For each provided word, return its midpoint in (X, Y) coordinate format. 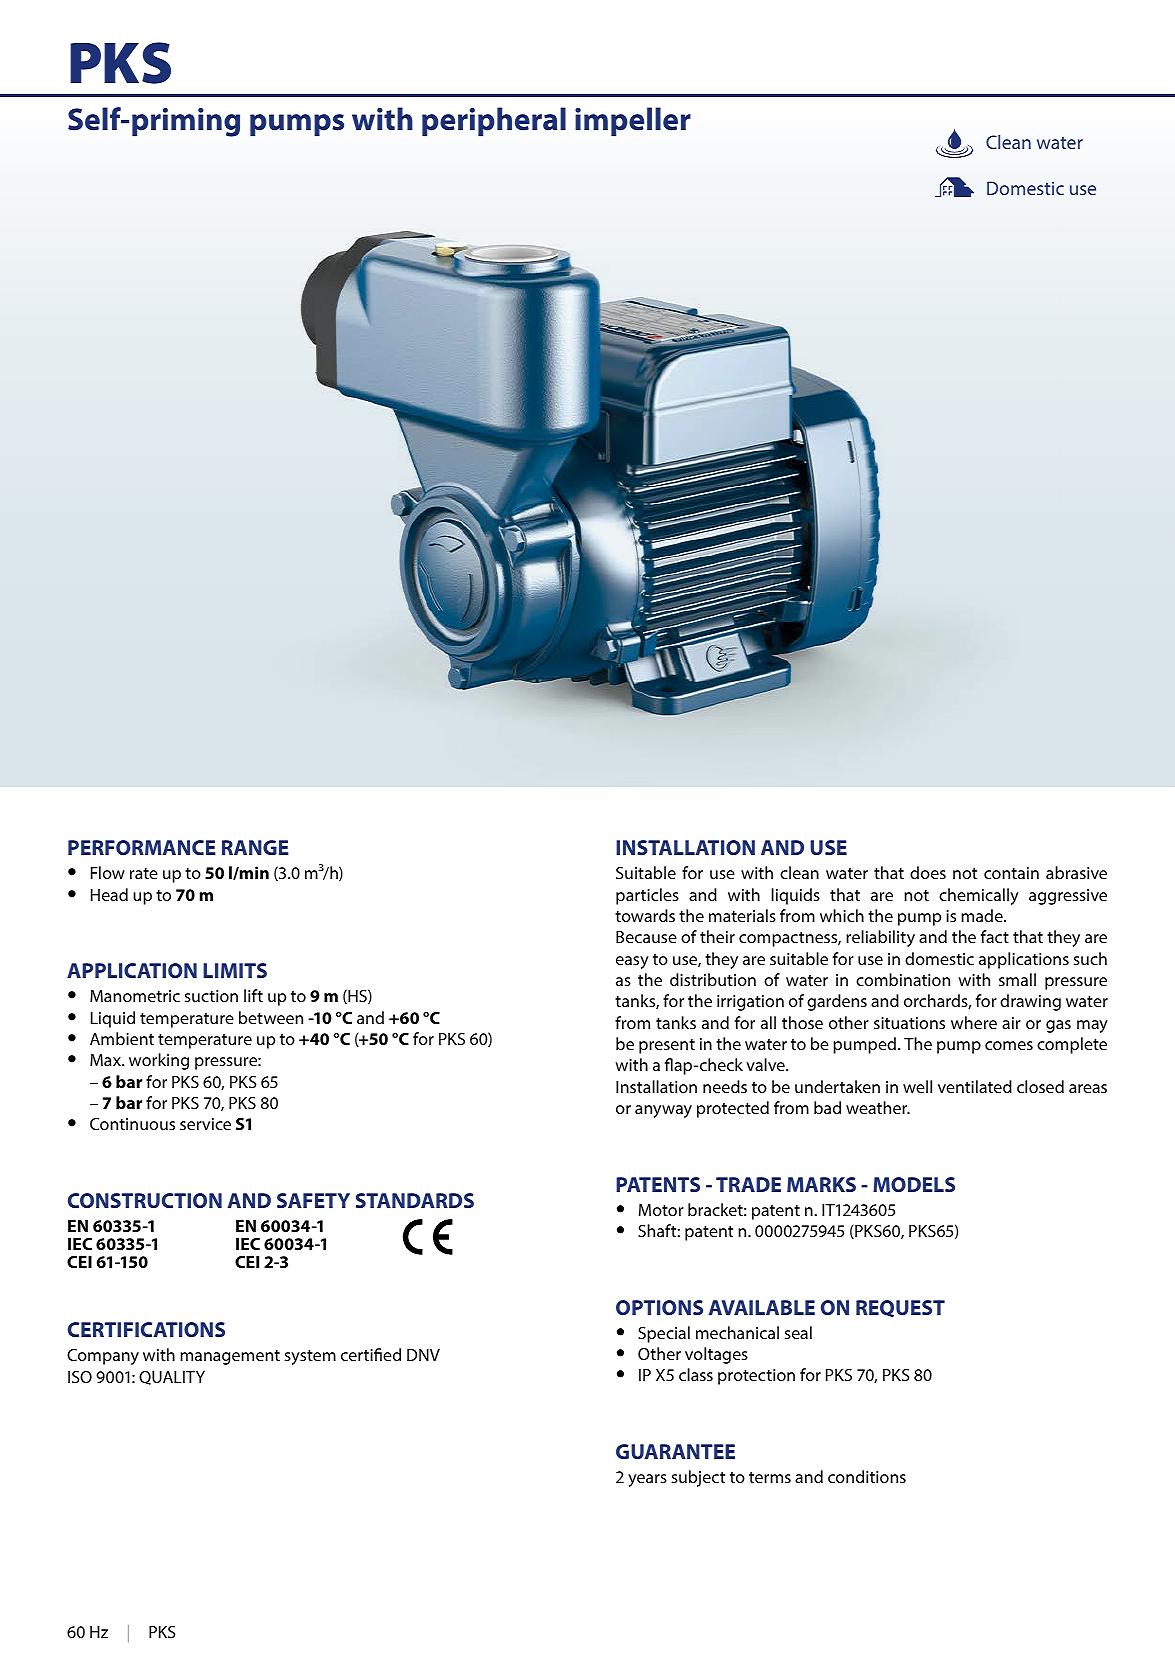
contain (1011, 873)
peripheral (494, 122)
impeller (633, 122)
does (928, 872)
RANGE (255, 847)
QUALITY (172, 1378)
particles (647, 896)
